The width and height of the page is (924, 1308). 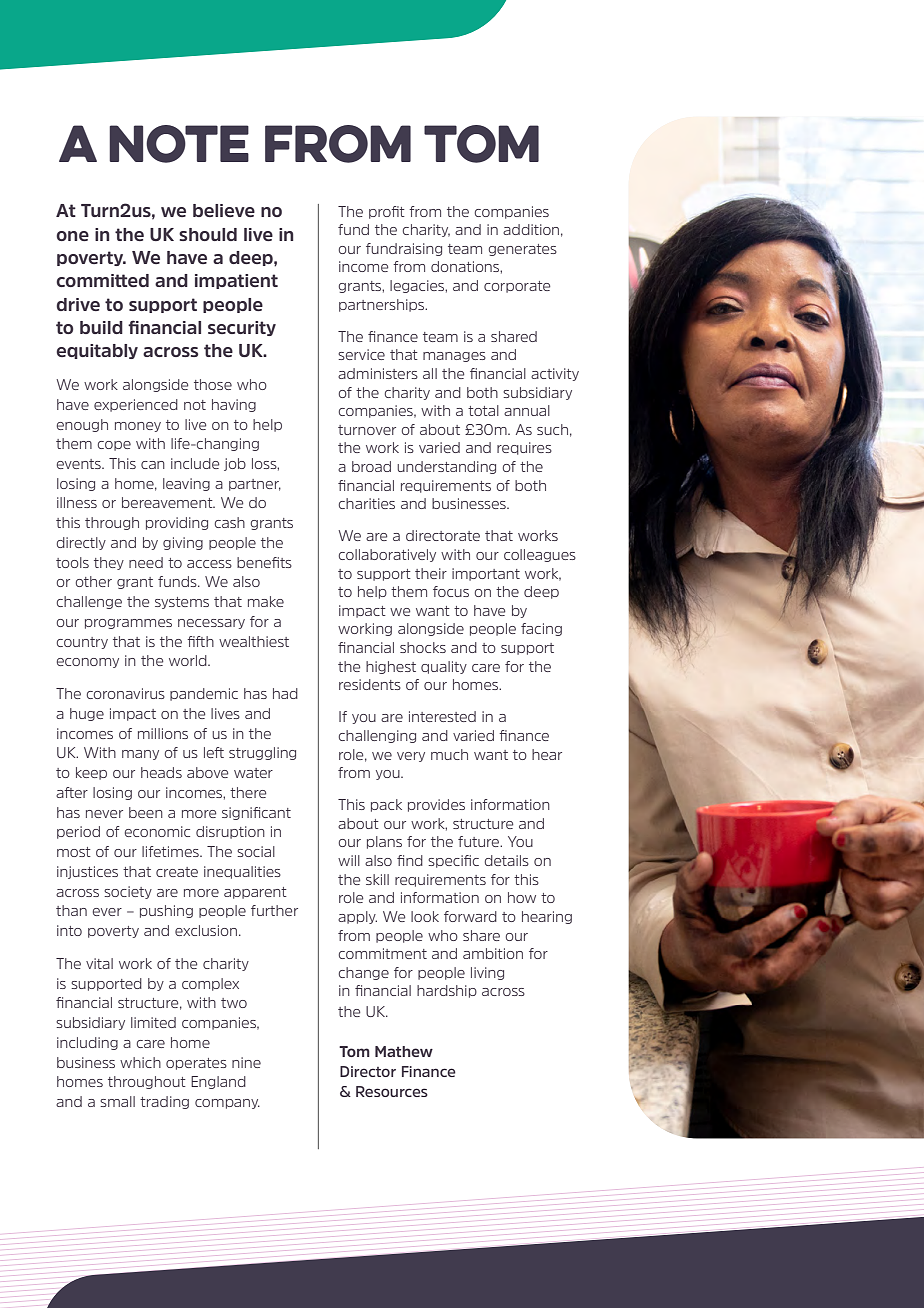 I want to click on facing, so click(x=541, y=629).
